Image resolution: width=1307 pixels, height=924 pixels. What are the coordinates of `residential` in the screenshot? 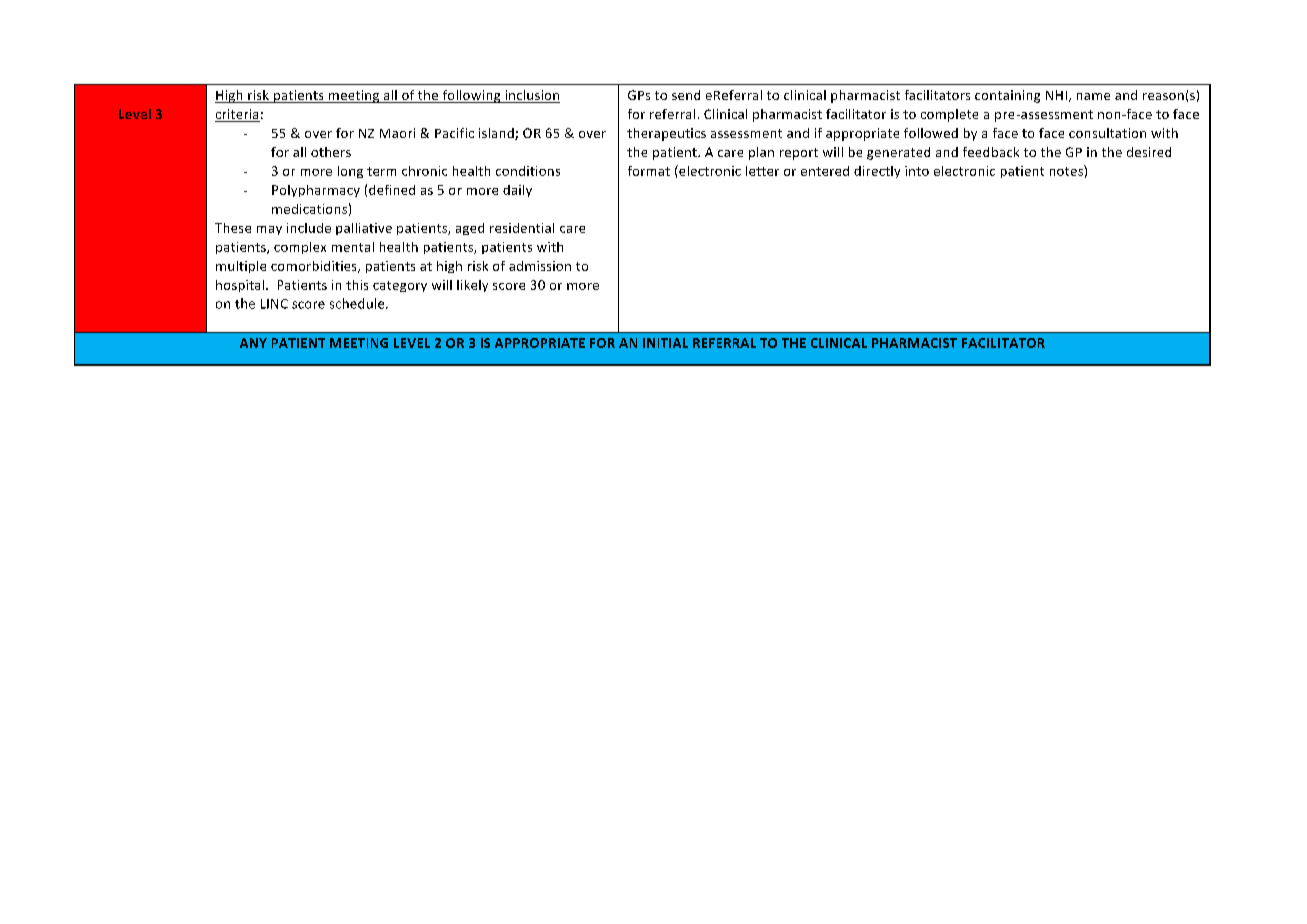 It's located at (522, 228).
